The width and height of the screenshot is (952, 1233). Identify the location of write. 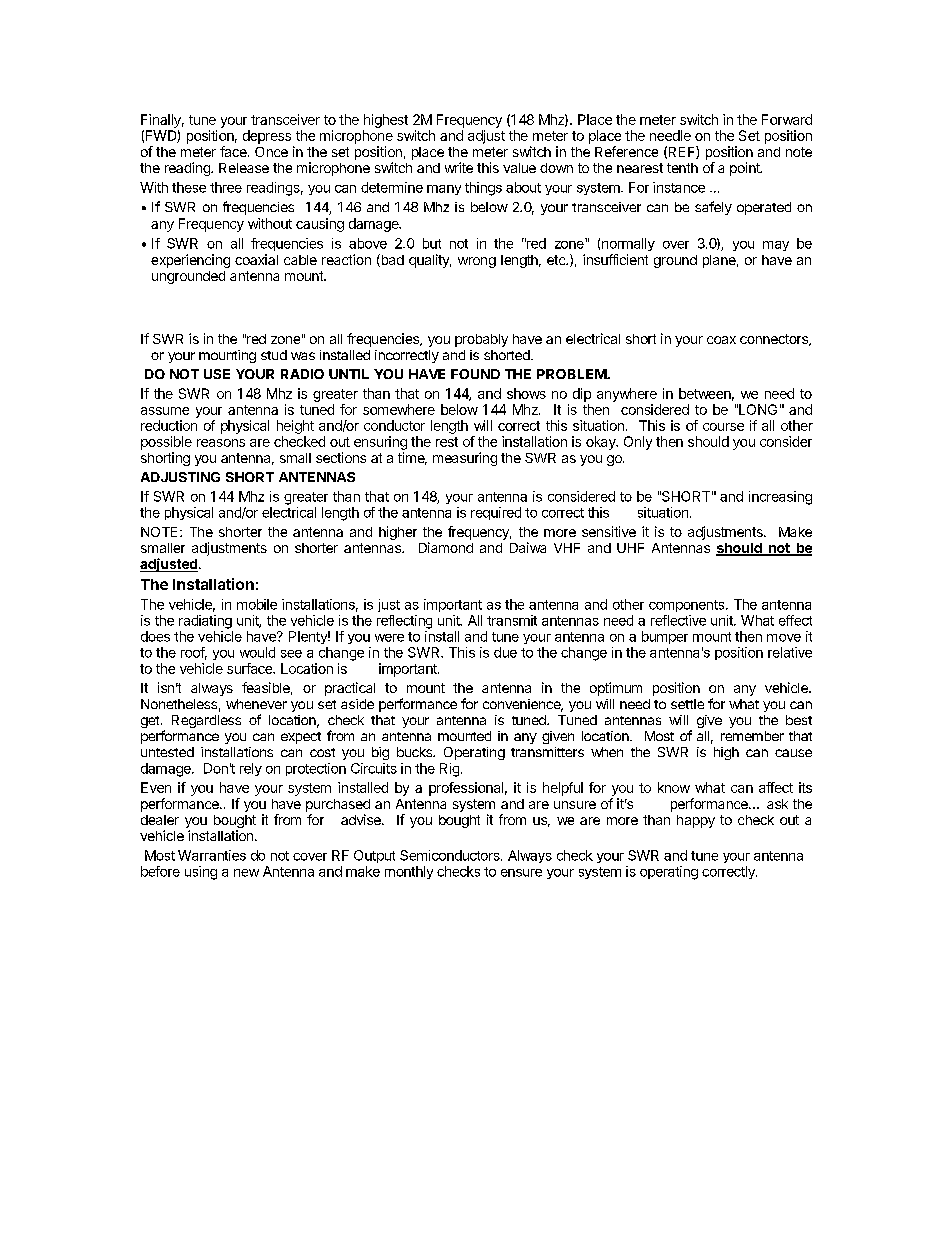
(459, 167).
